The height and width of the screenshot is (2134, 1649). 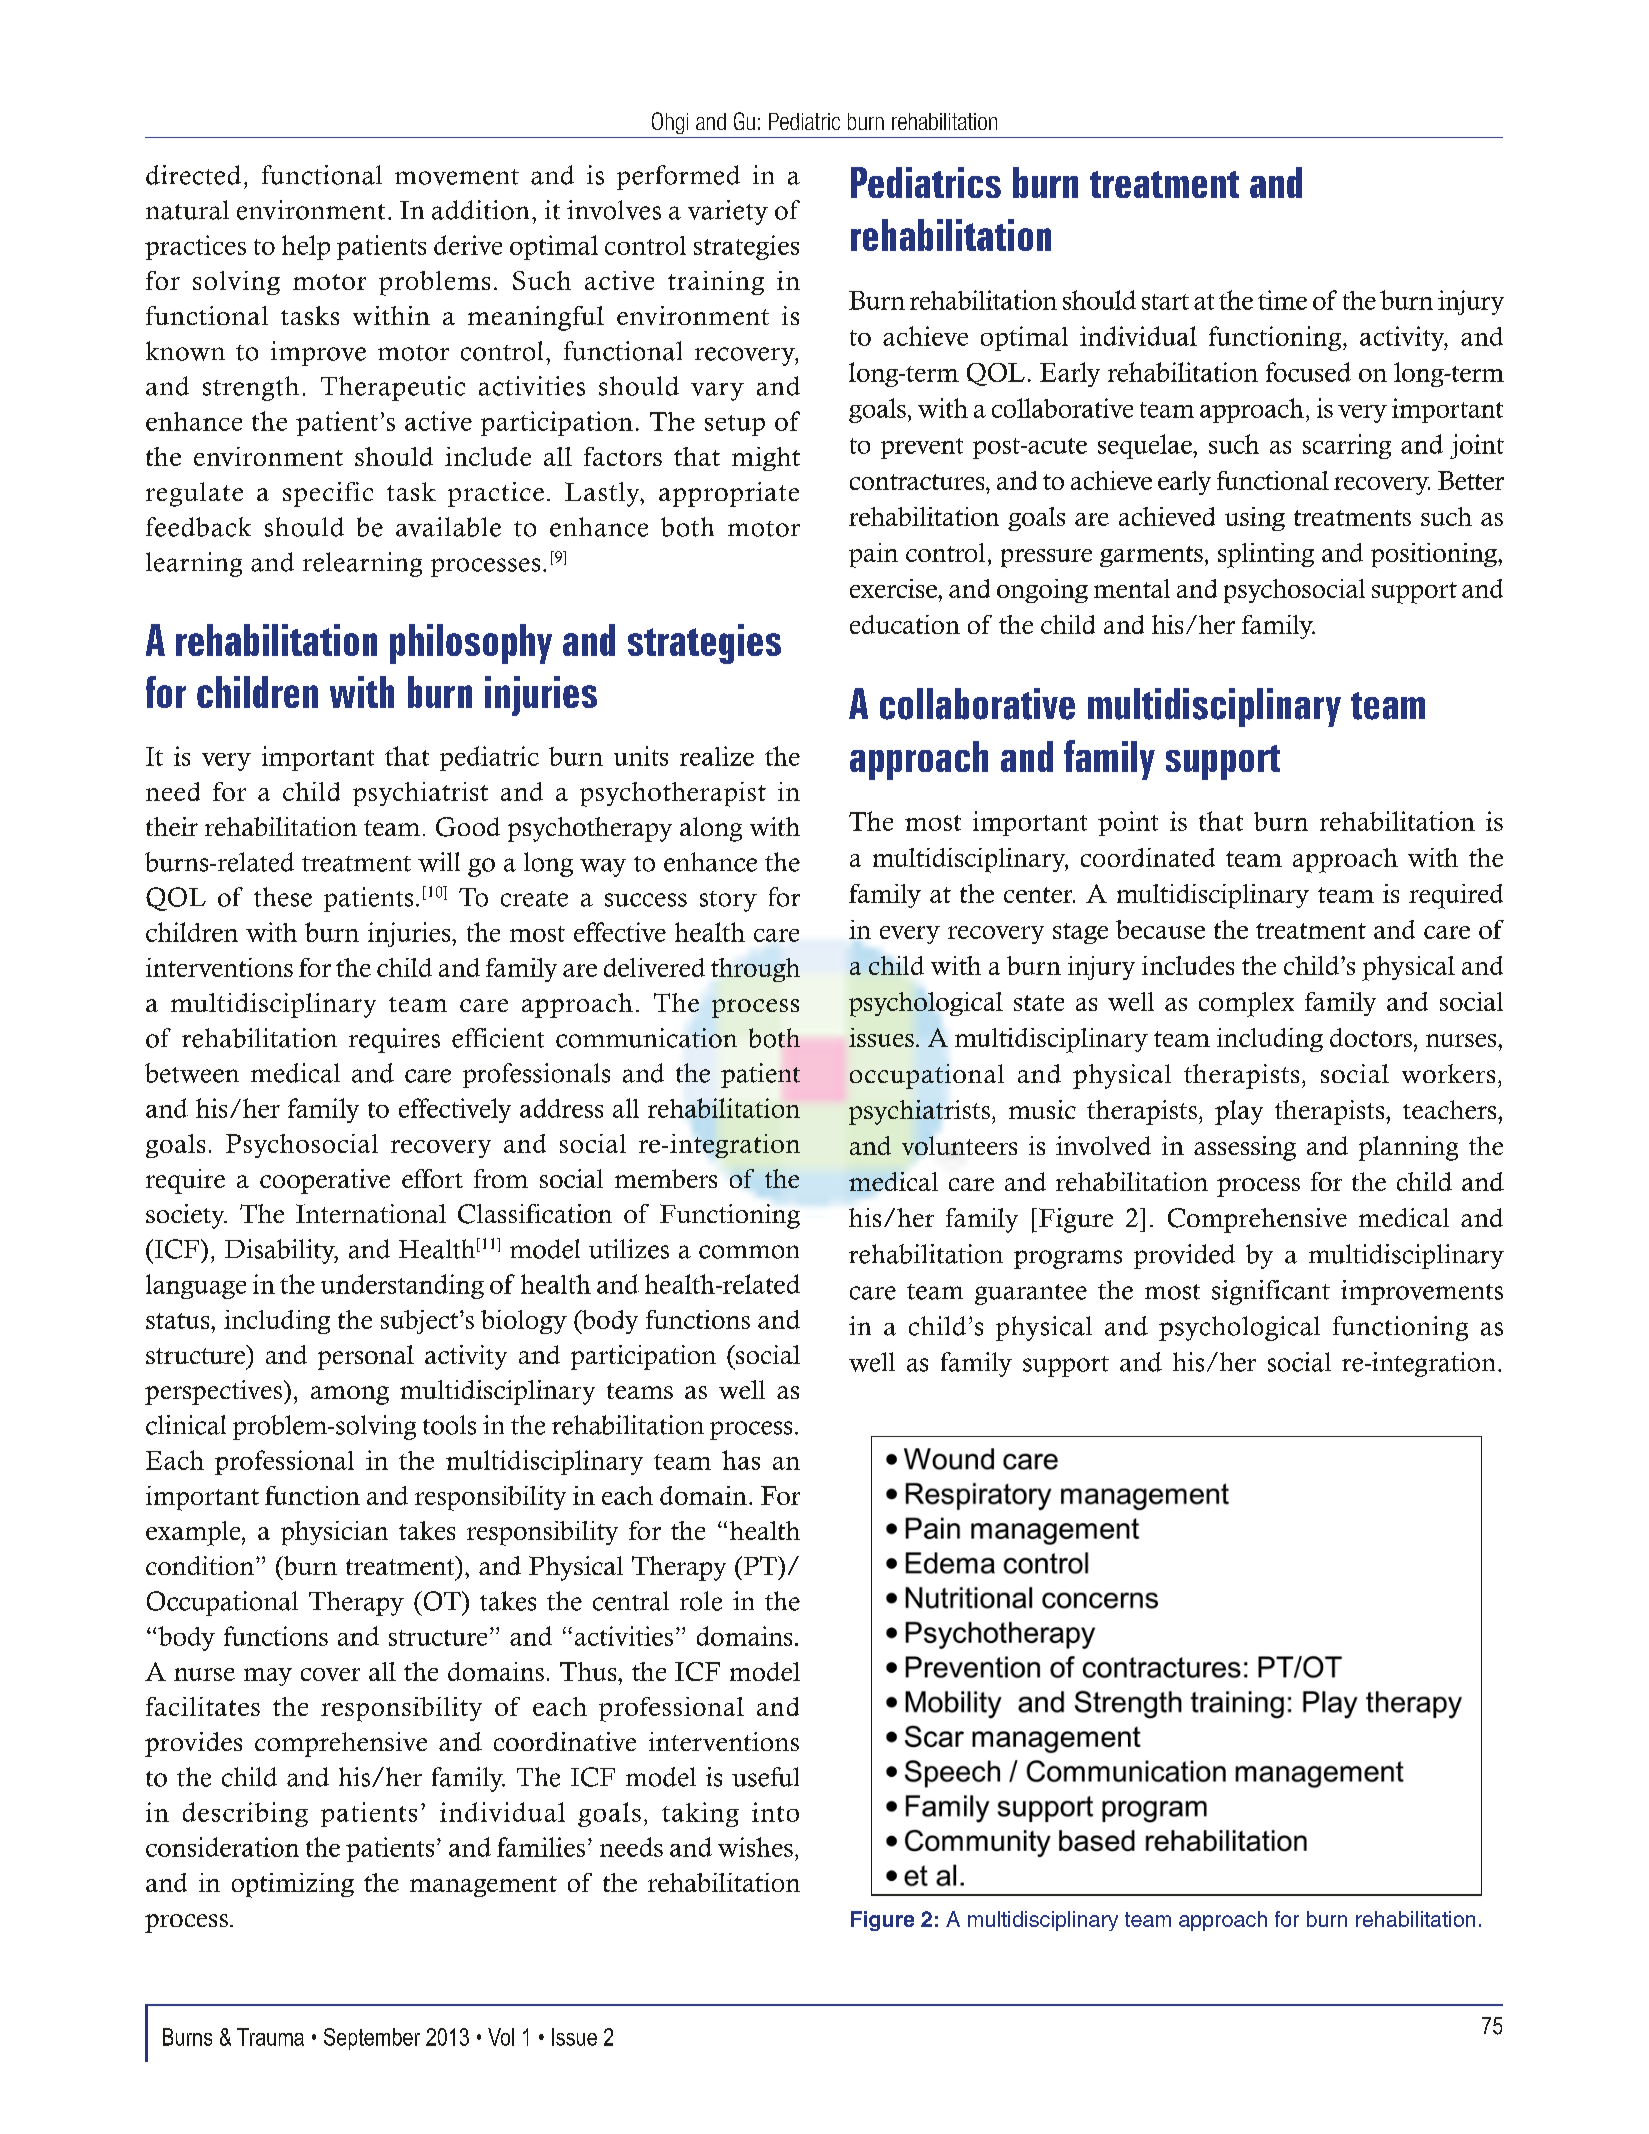 What do you see at coordinates (306, 247) in the screenshot?
I see `help` at bounding box center [306, 247].
